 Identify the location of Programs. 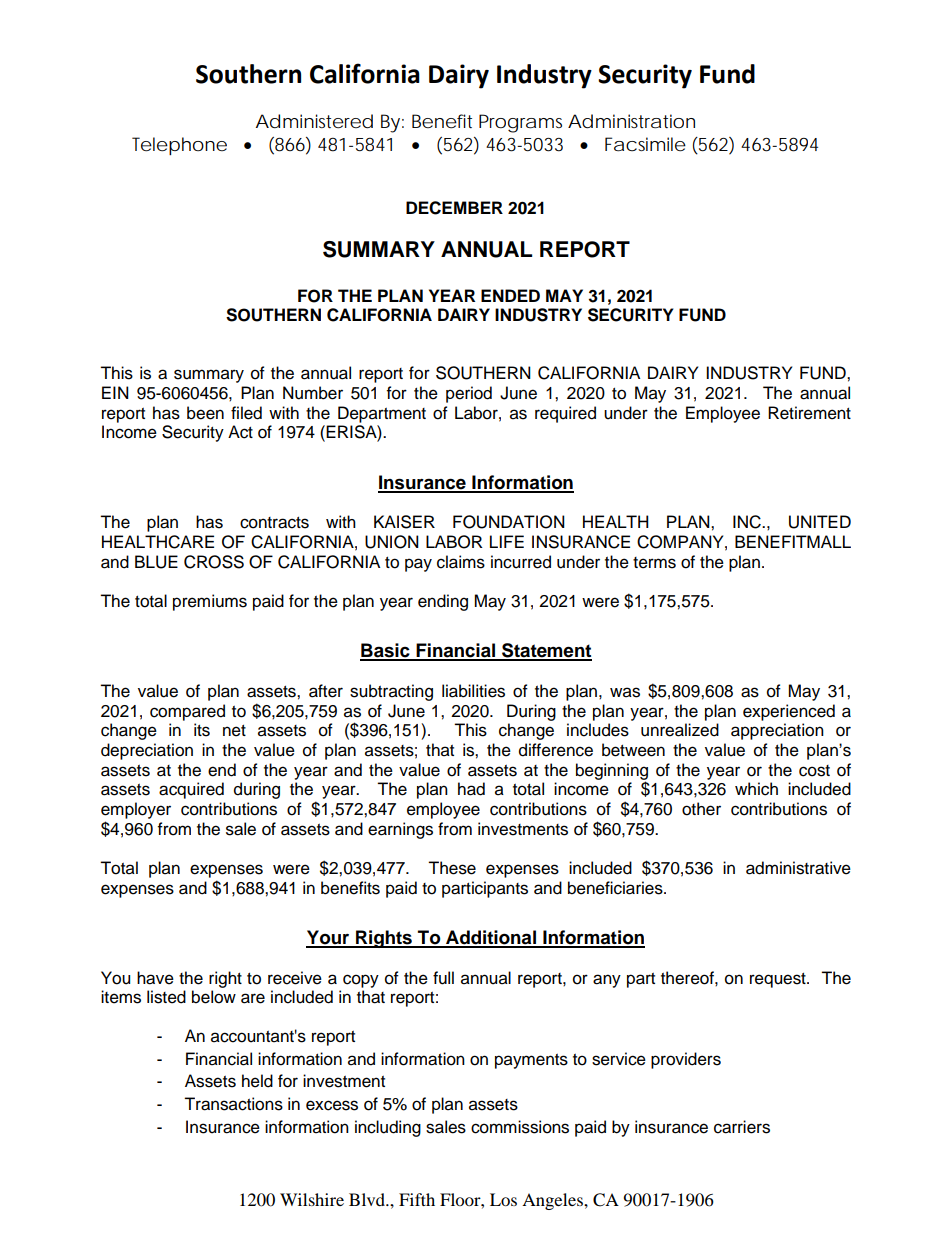
(520, 123).
